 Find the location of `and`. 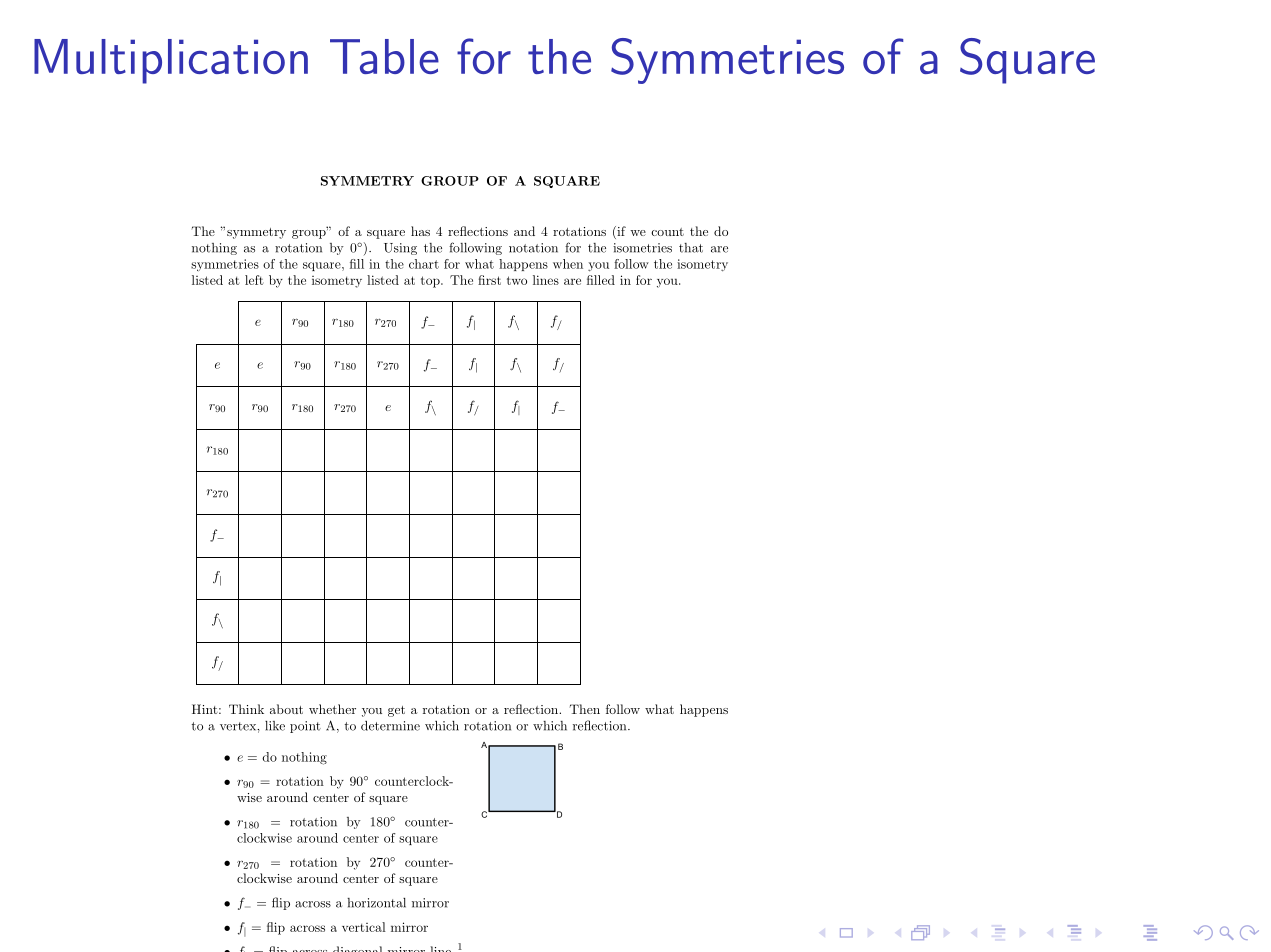

and is located at coordinates (524, 231).
